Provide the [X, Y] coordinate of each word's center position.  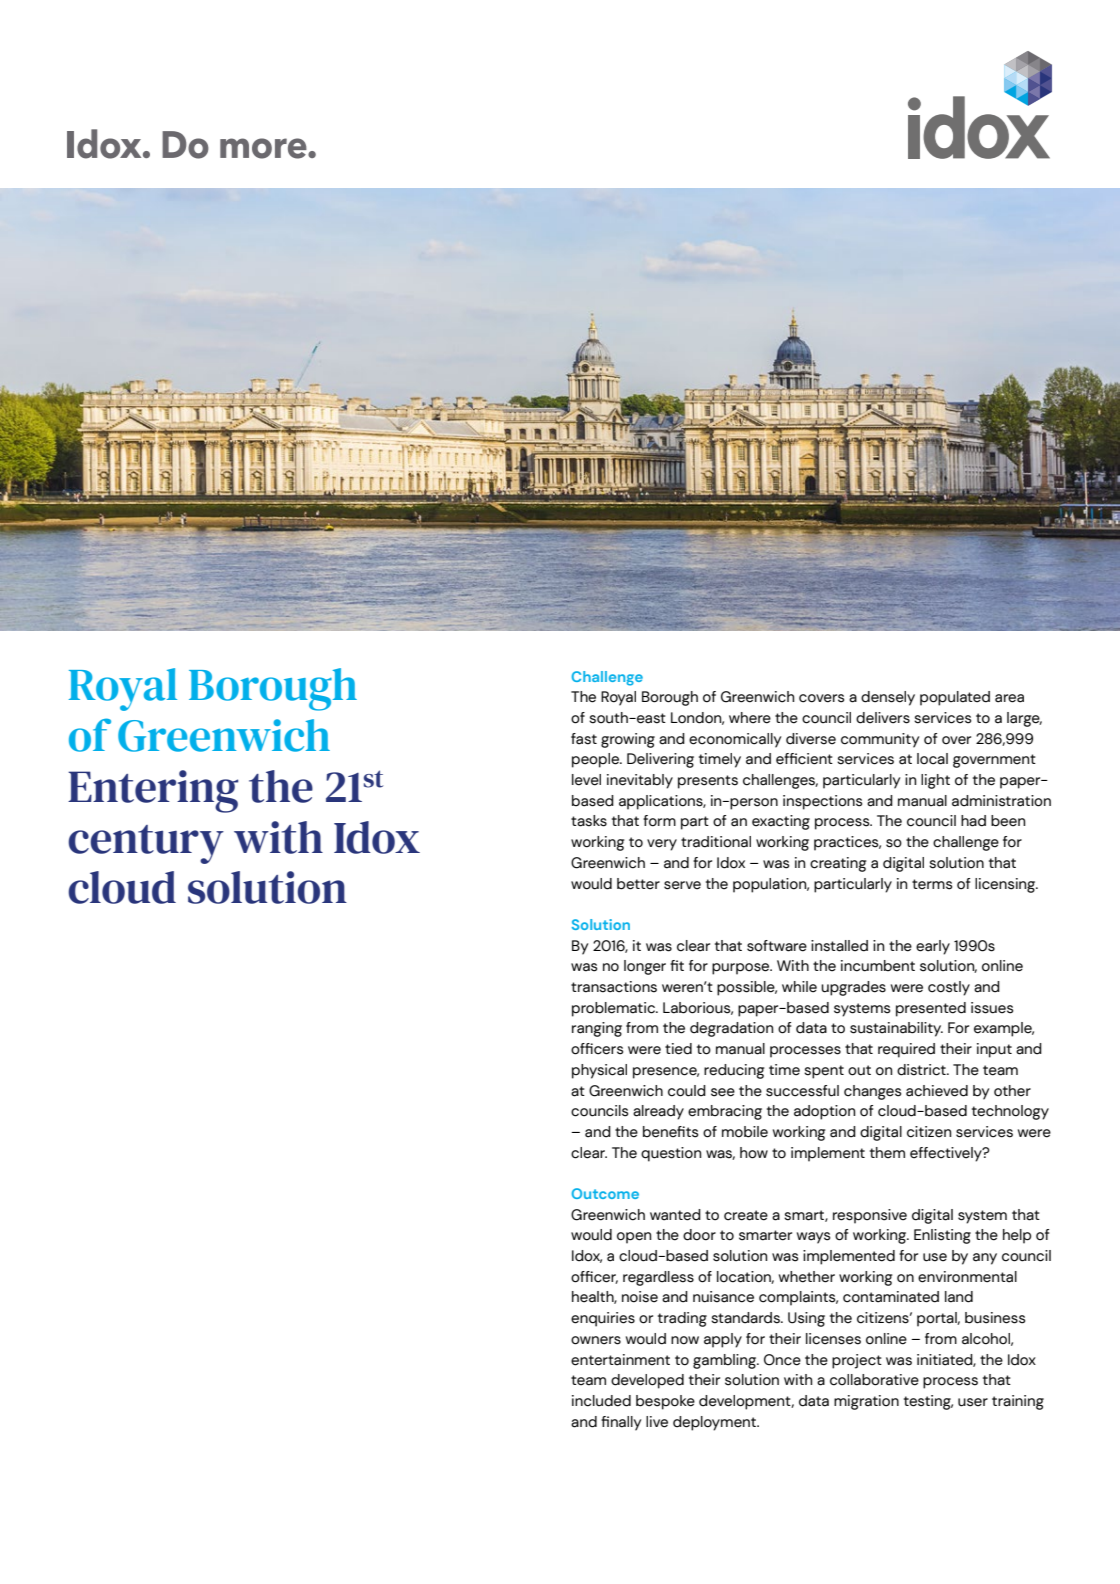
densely [888, 698]
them [887, 1153]
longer [645, 967]
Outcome [605, 1193]
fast [584, 739]
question [671, 1154]
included [601, 1401]
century [146, 844]
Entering [153, 791]
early [933, 947]
